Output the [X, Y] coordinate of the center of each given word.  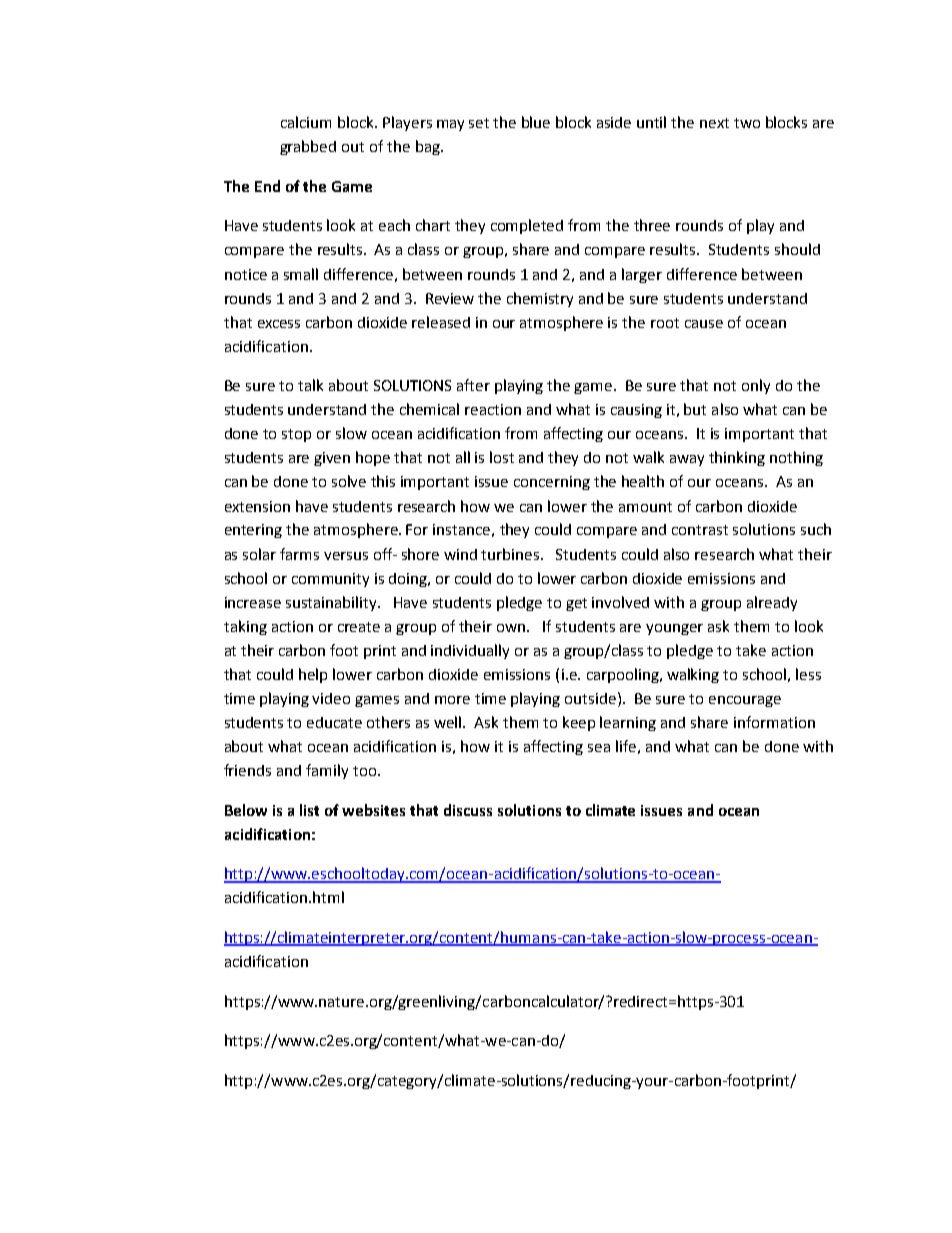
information [774, 722]
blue [536, 122]
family [327, 771]
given [332, 459]
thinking [737, 458]
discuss [468, 810]
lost [502, 457]
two [747, 123]
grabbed [308, 147]
